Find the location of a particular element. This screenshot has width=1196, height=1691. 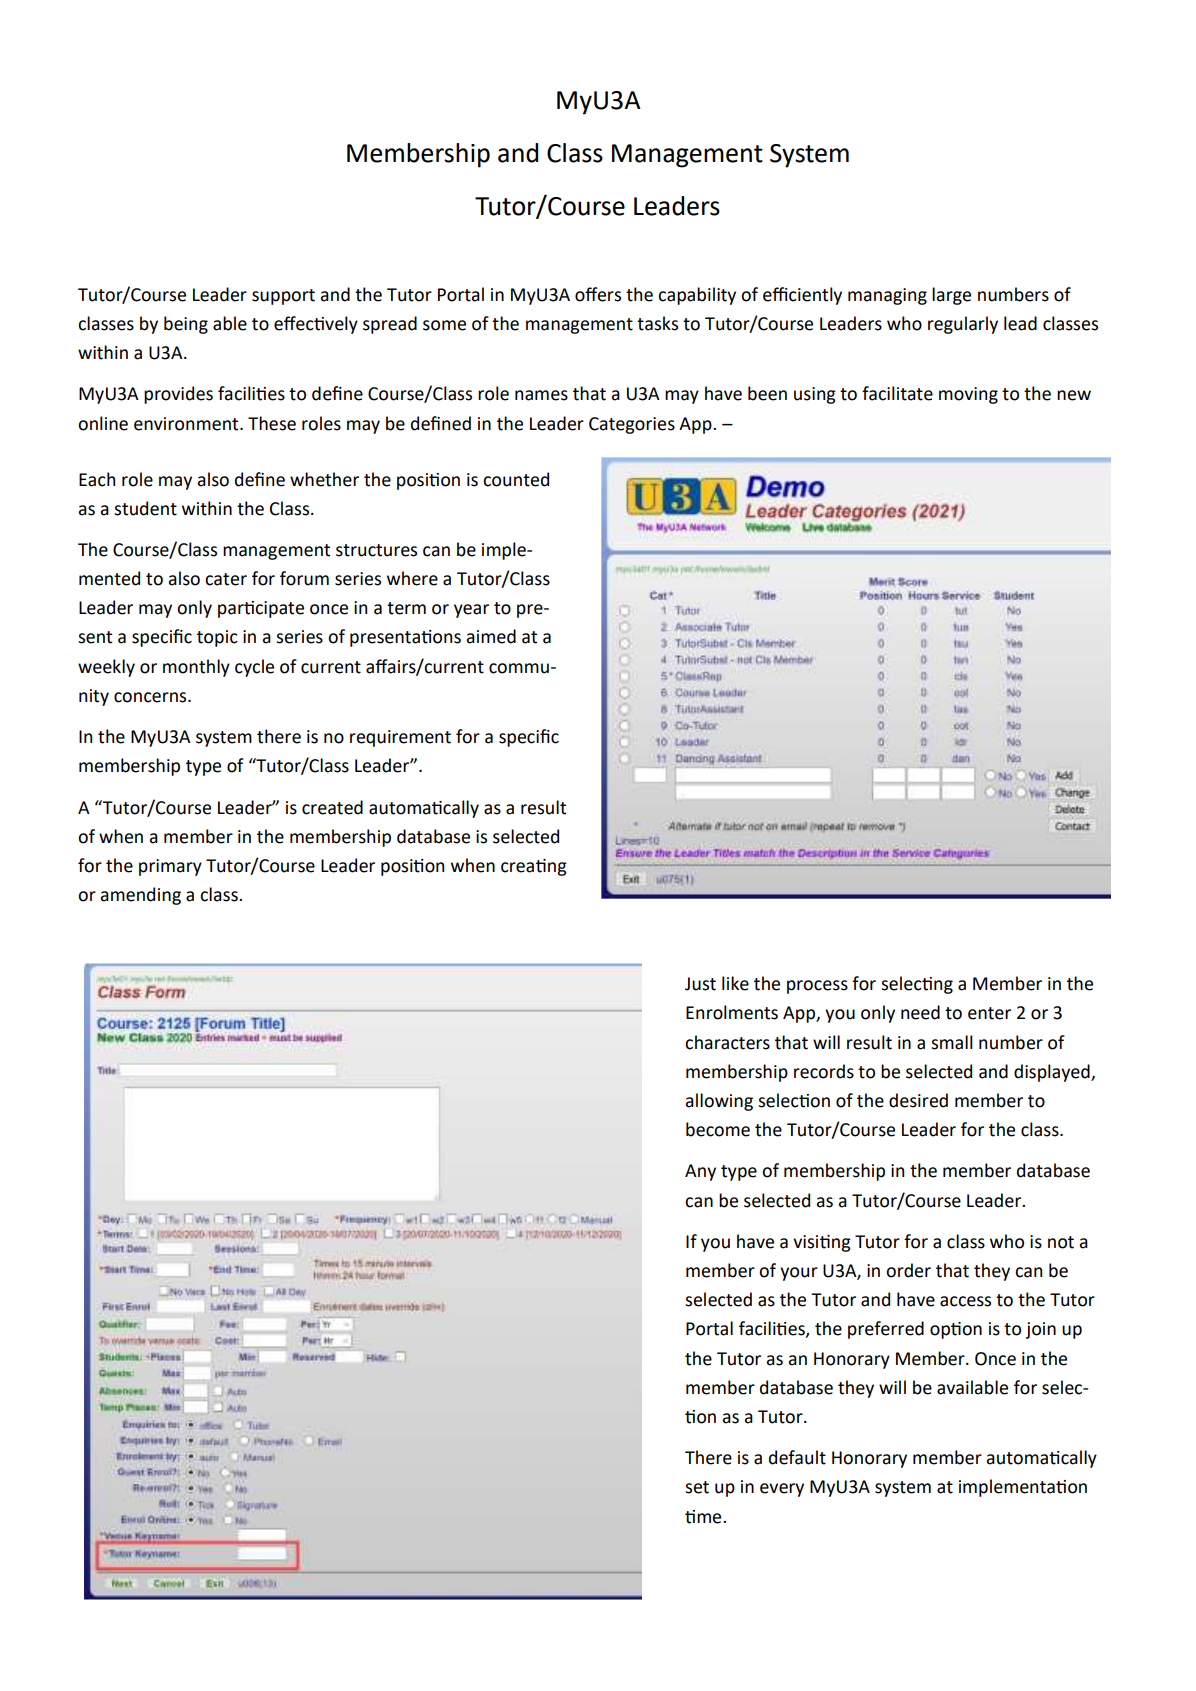

set is located at coordinates (697, 1487).
